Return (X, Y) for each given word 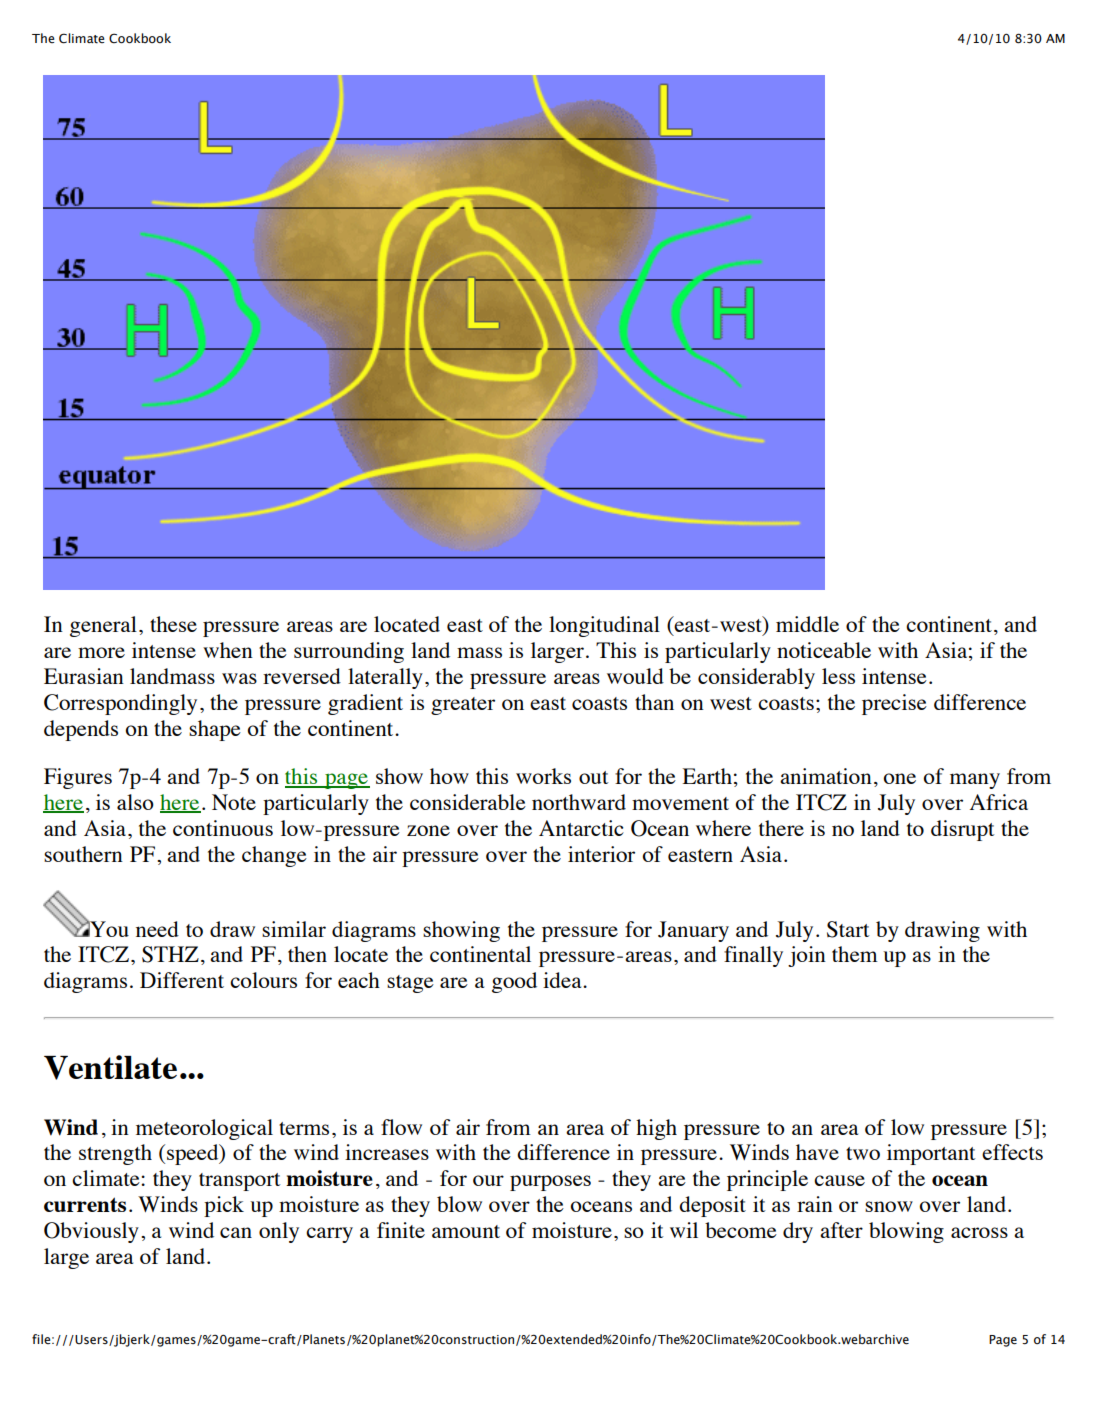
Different (182, 980)
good (514, 982)
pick (224, 1206)
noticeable (824, 650)
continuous (223, 828)
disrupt (963, 830)
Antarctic (581, 828)
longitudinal (604, 626)
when (228, 650)
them (855, 954)
